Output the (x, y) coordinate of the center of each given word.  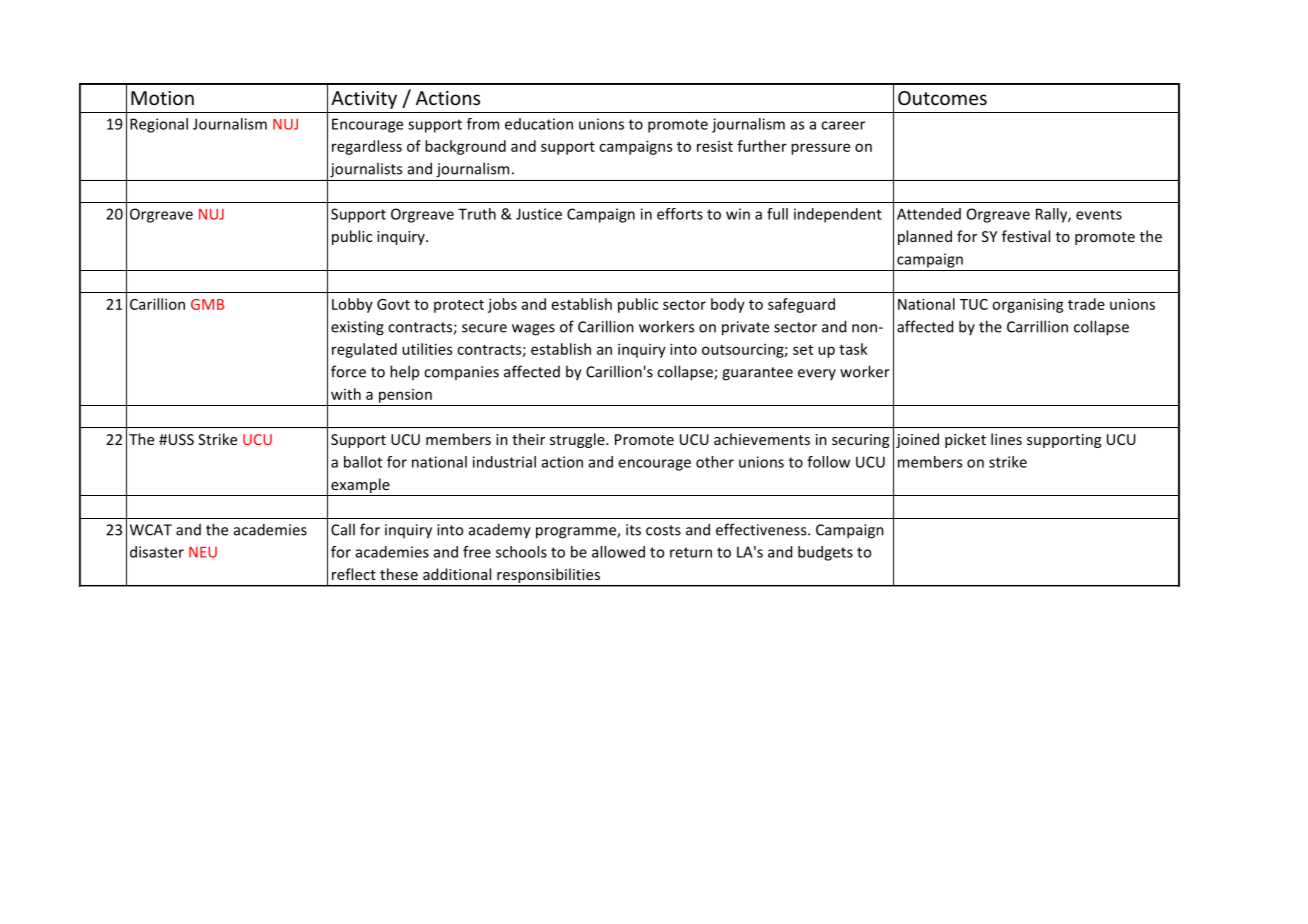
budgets (825, 553)
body (728, 305)
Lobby (352, 305)
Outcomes (942, 98)
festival (1026, 236)
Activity (364, 100)
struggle (578, 440)
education (539, 124)
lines (1006, 439)
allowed (618, 552)
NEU (203, 552)
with (346, 394)
